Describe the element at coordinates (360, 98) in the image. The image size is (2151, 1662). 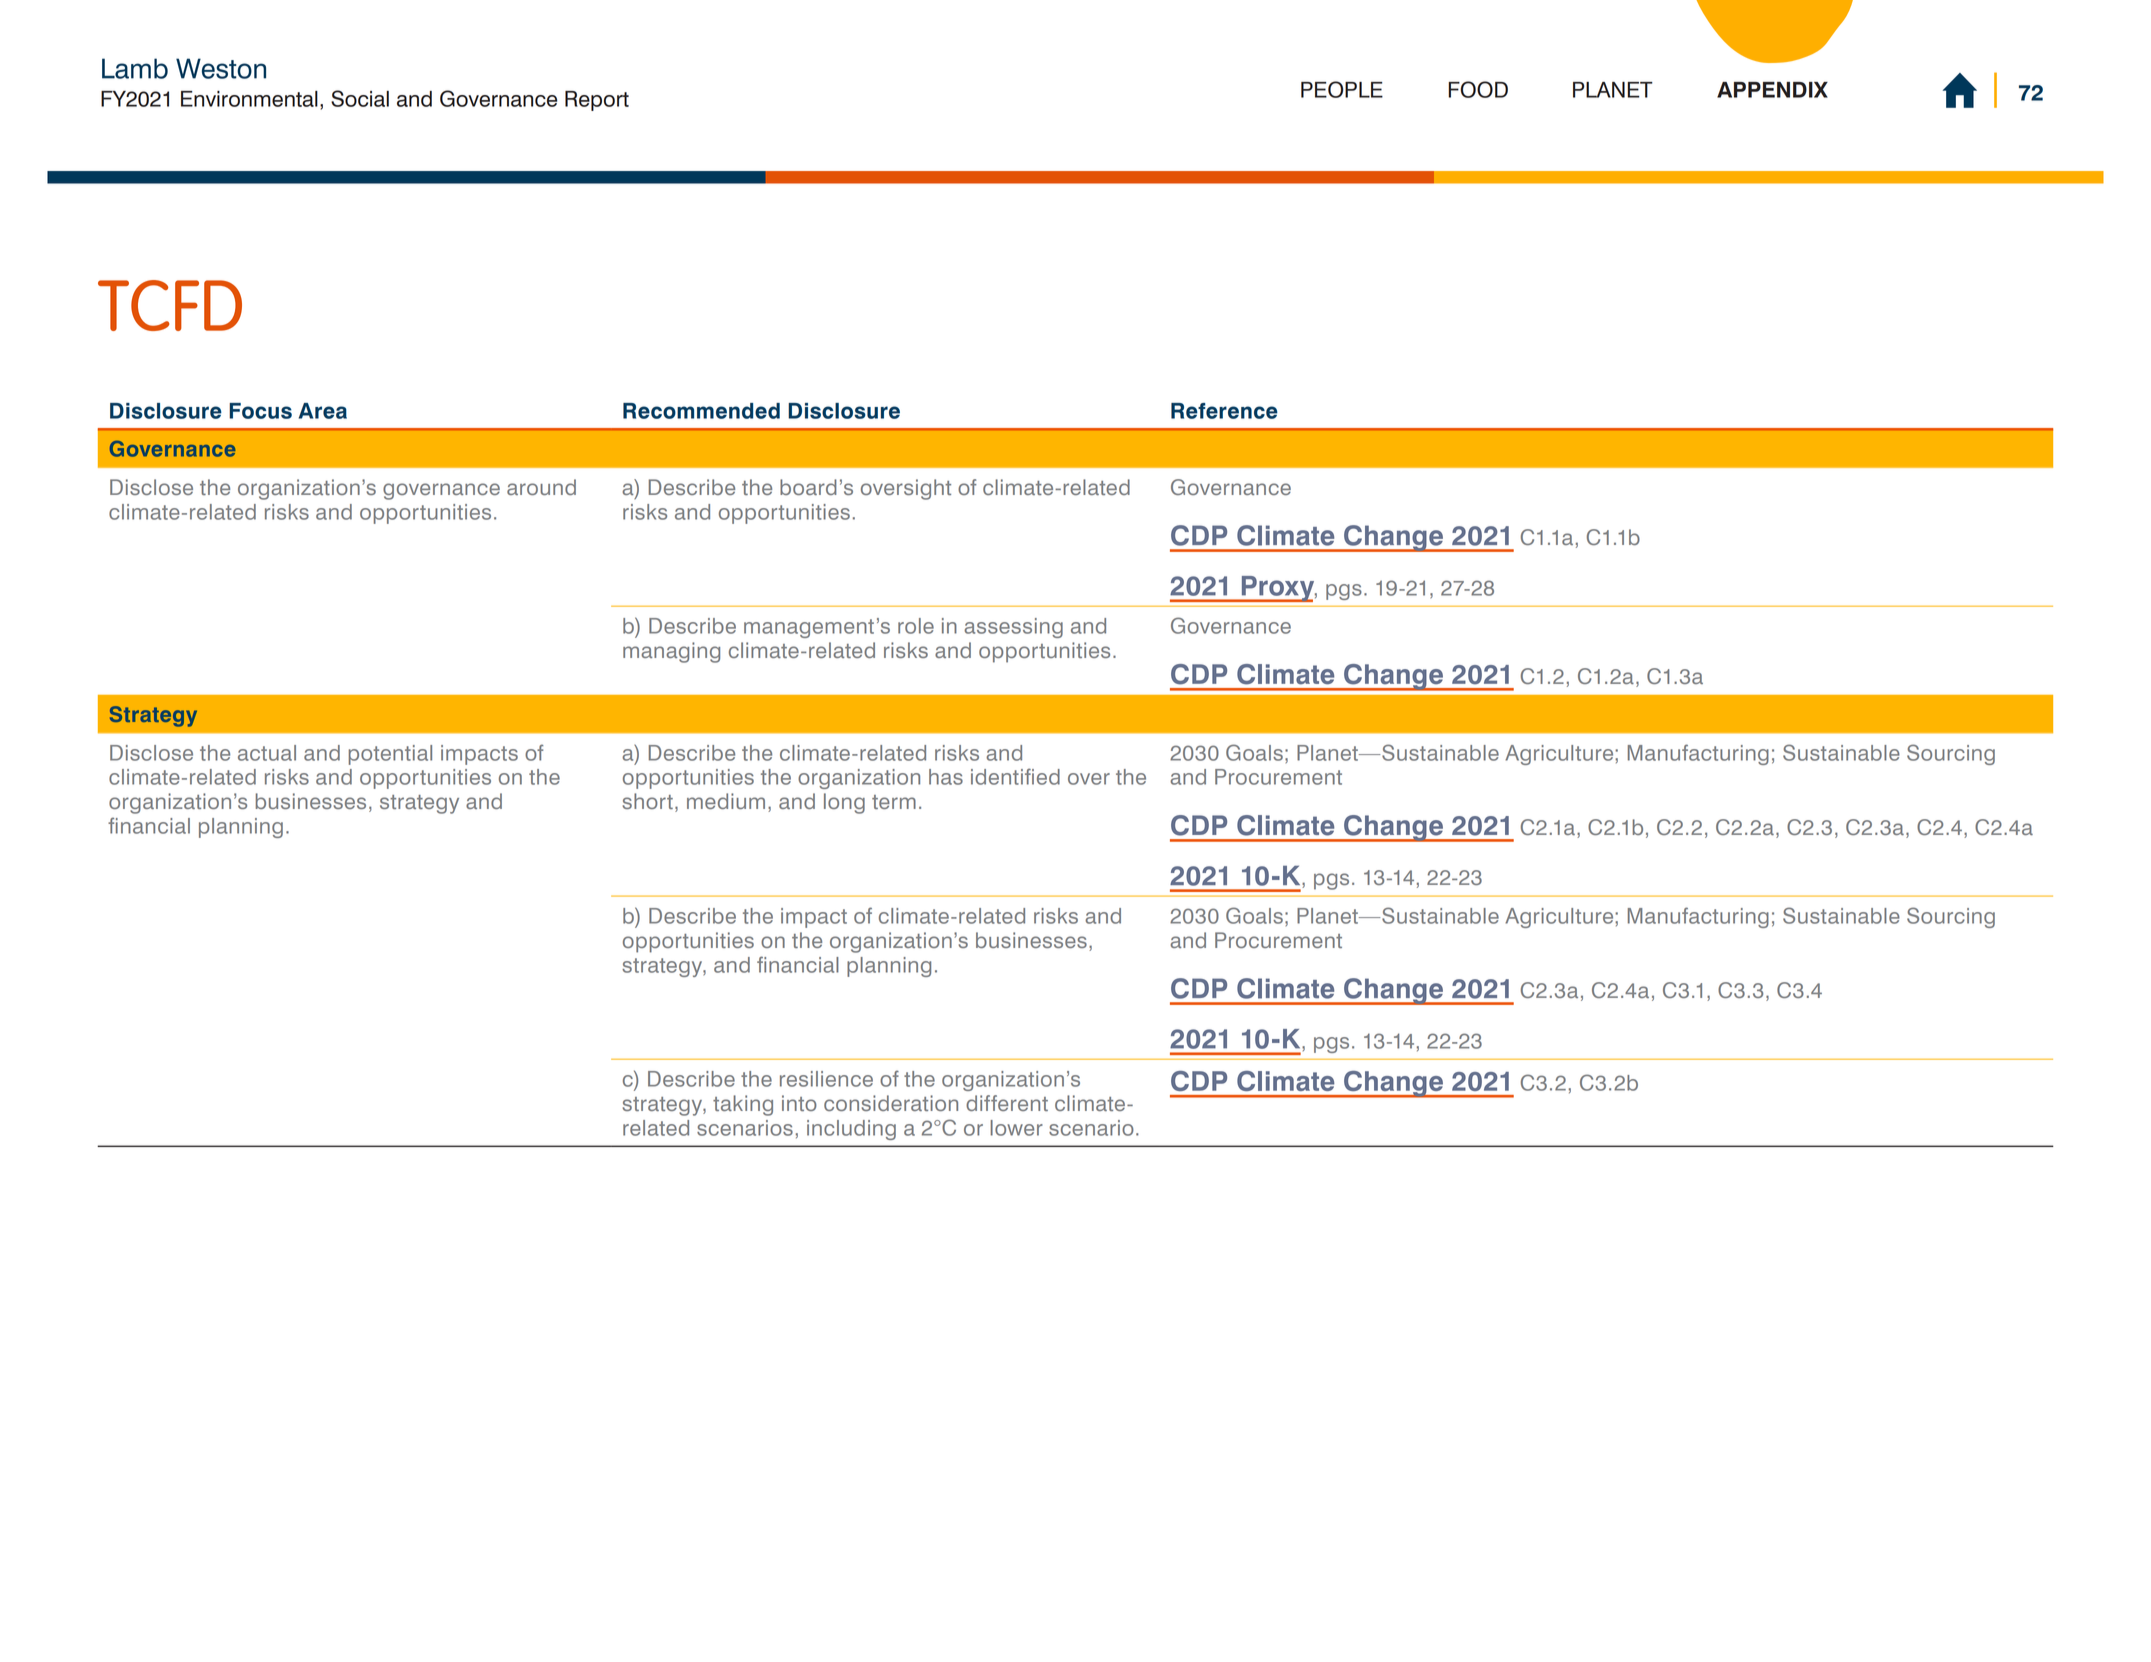
I see `Social` at that location.
